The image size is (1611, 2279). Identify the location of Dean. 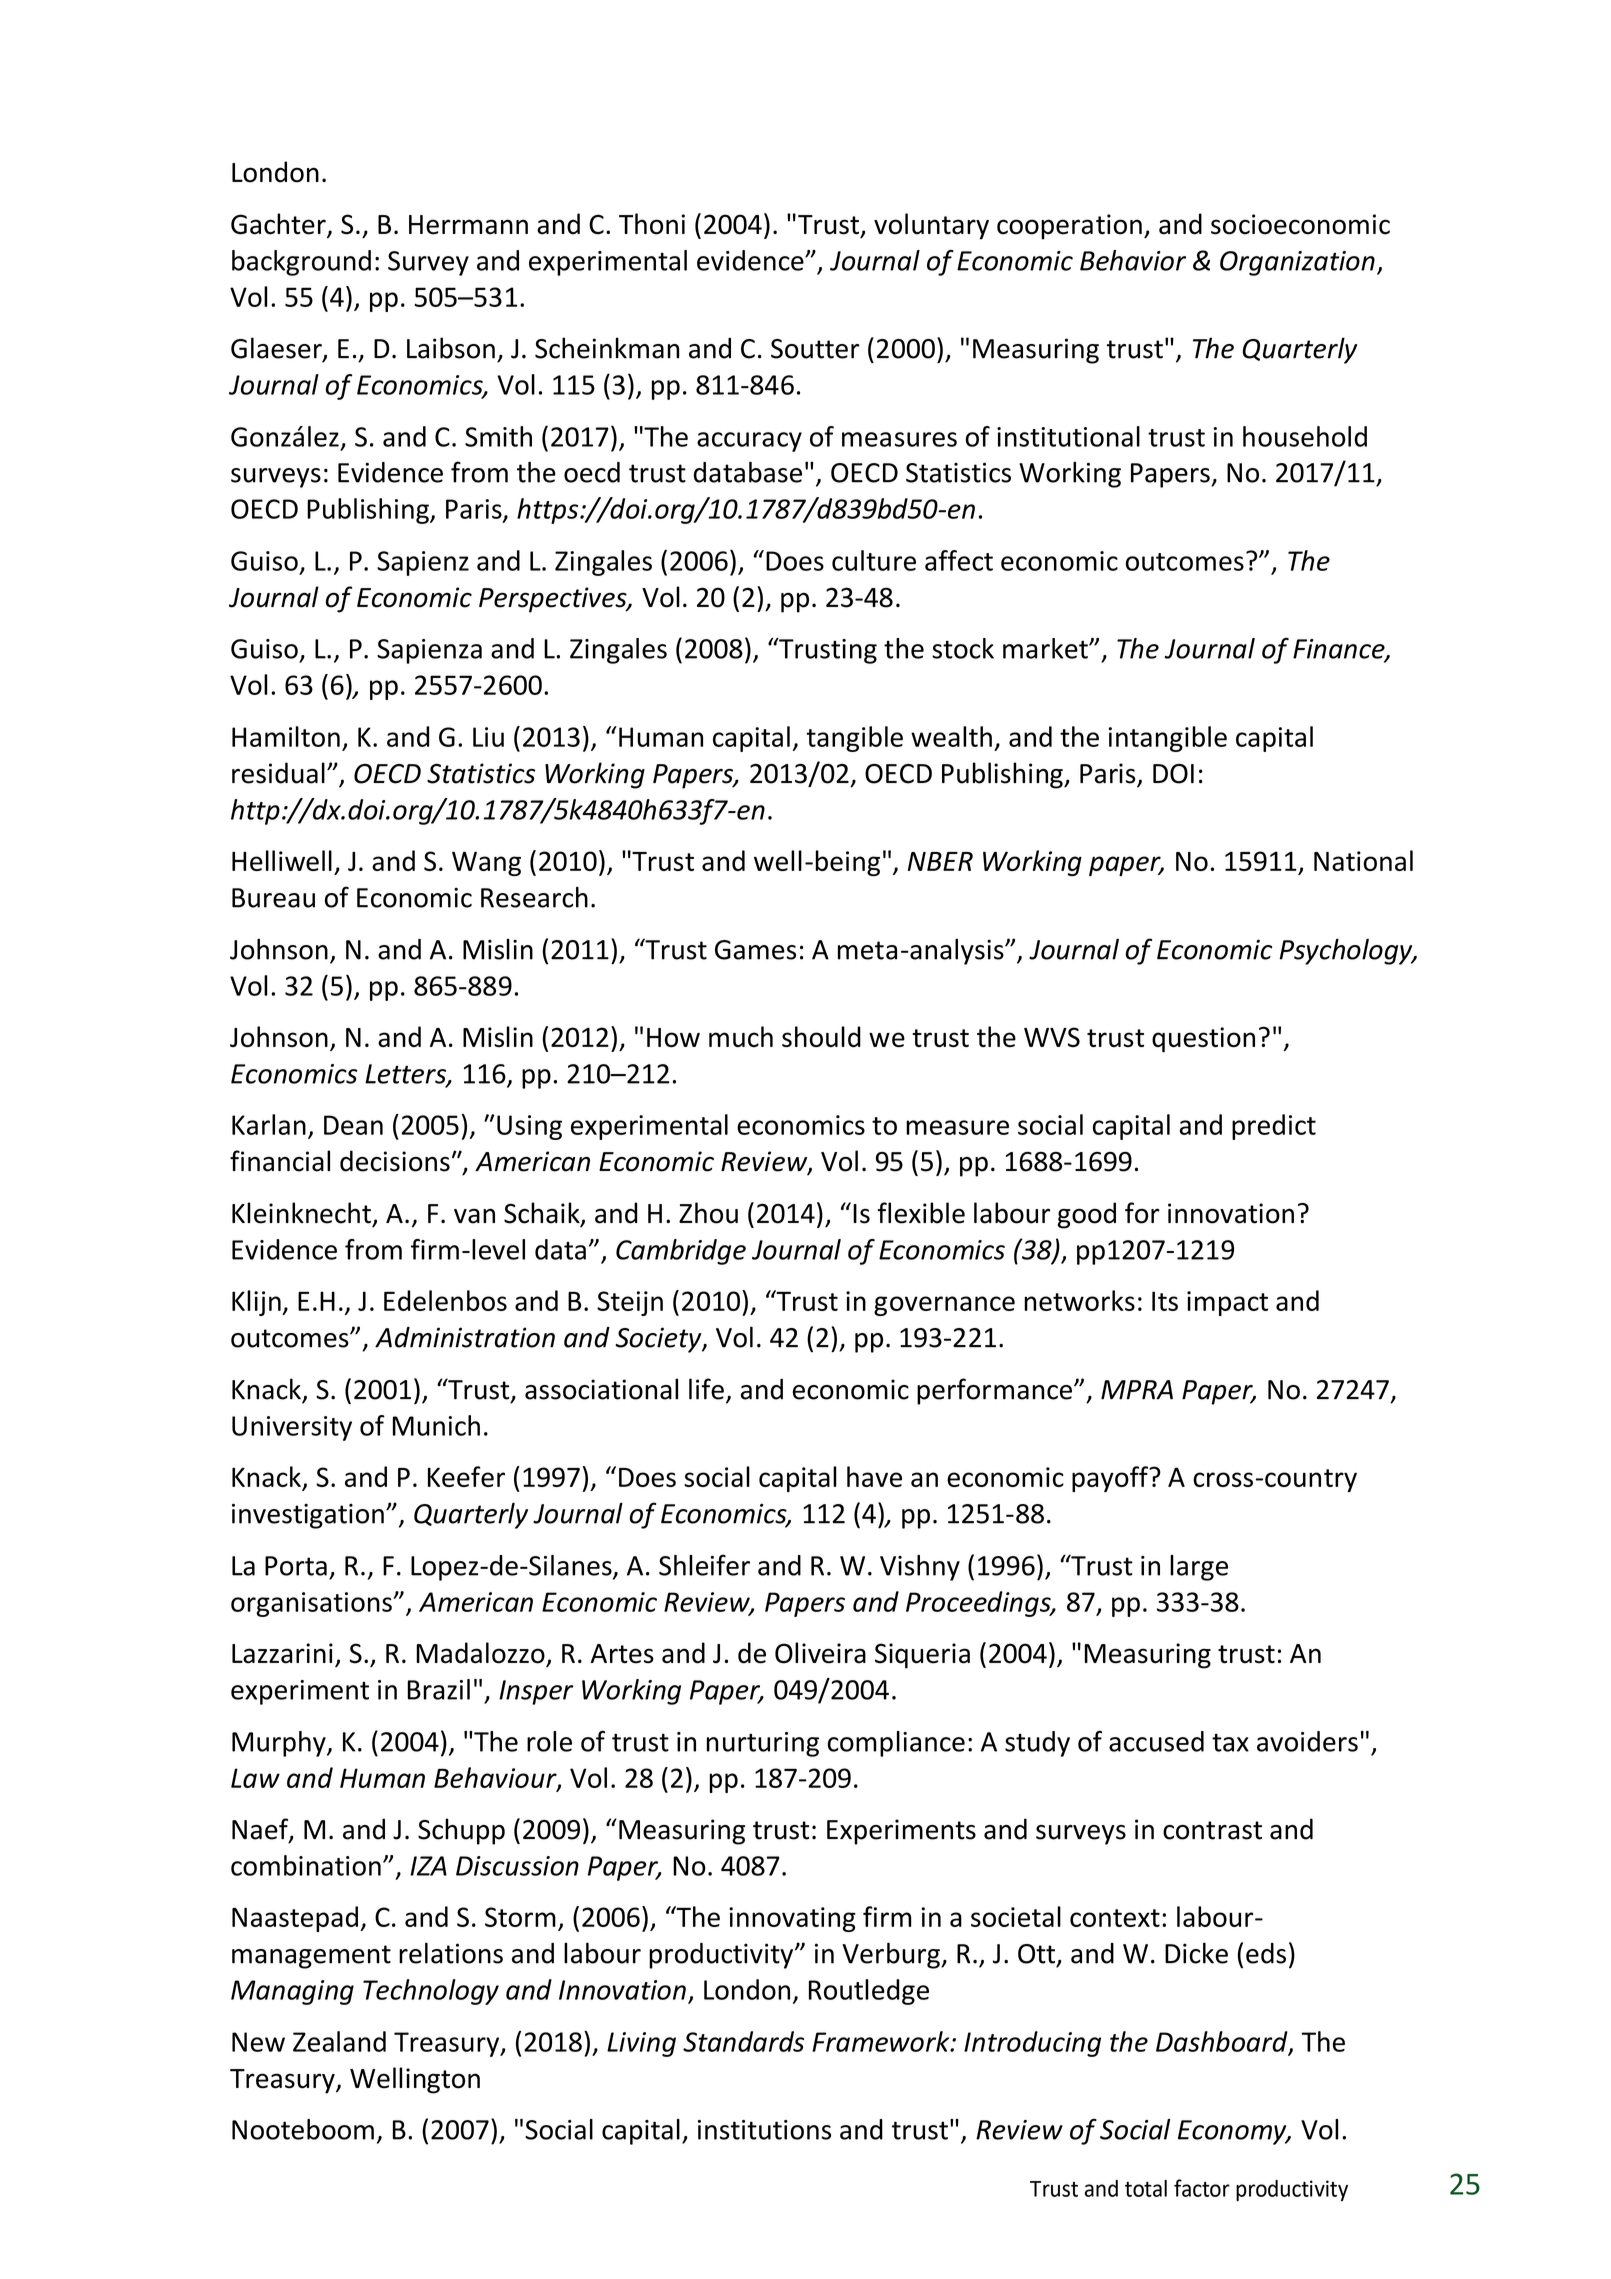
(353, 1125).
